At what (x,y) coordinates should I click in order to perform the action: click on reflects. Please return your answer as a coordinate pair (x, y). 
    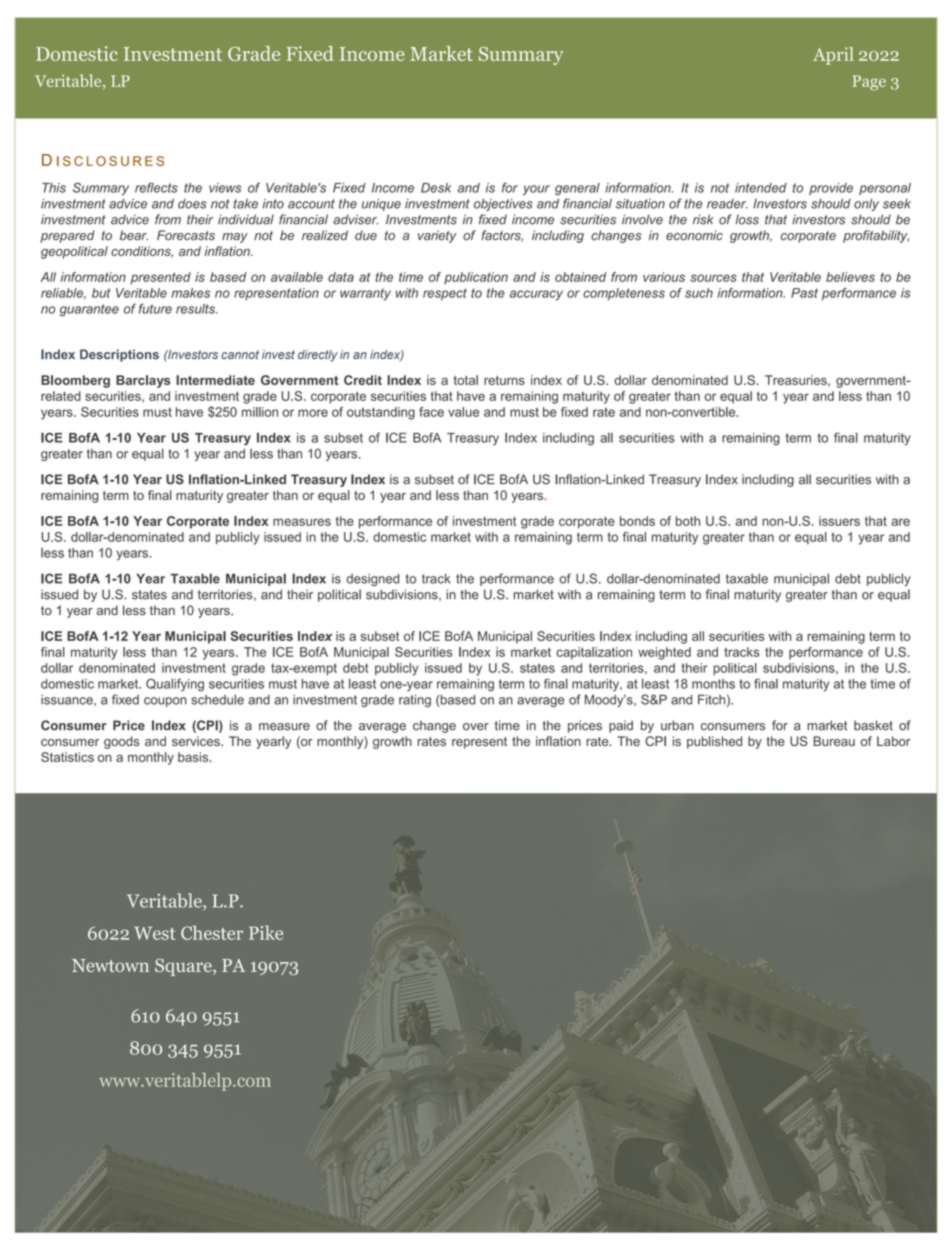
    Looking at the image, I should click on (156, 187).
